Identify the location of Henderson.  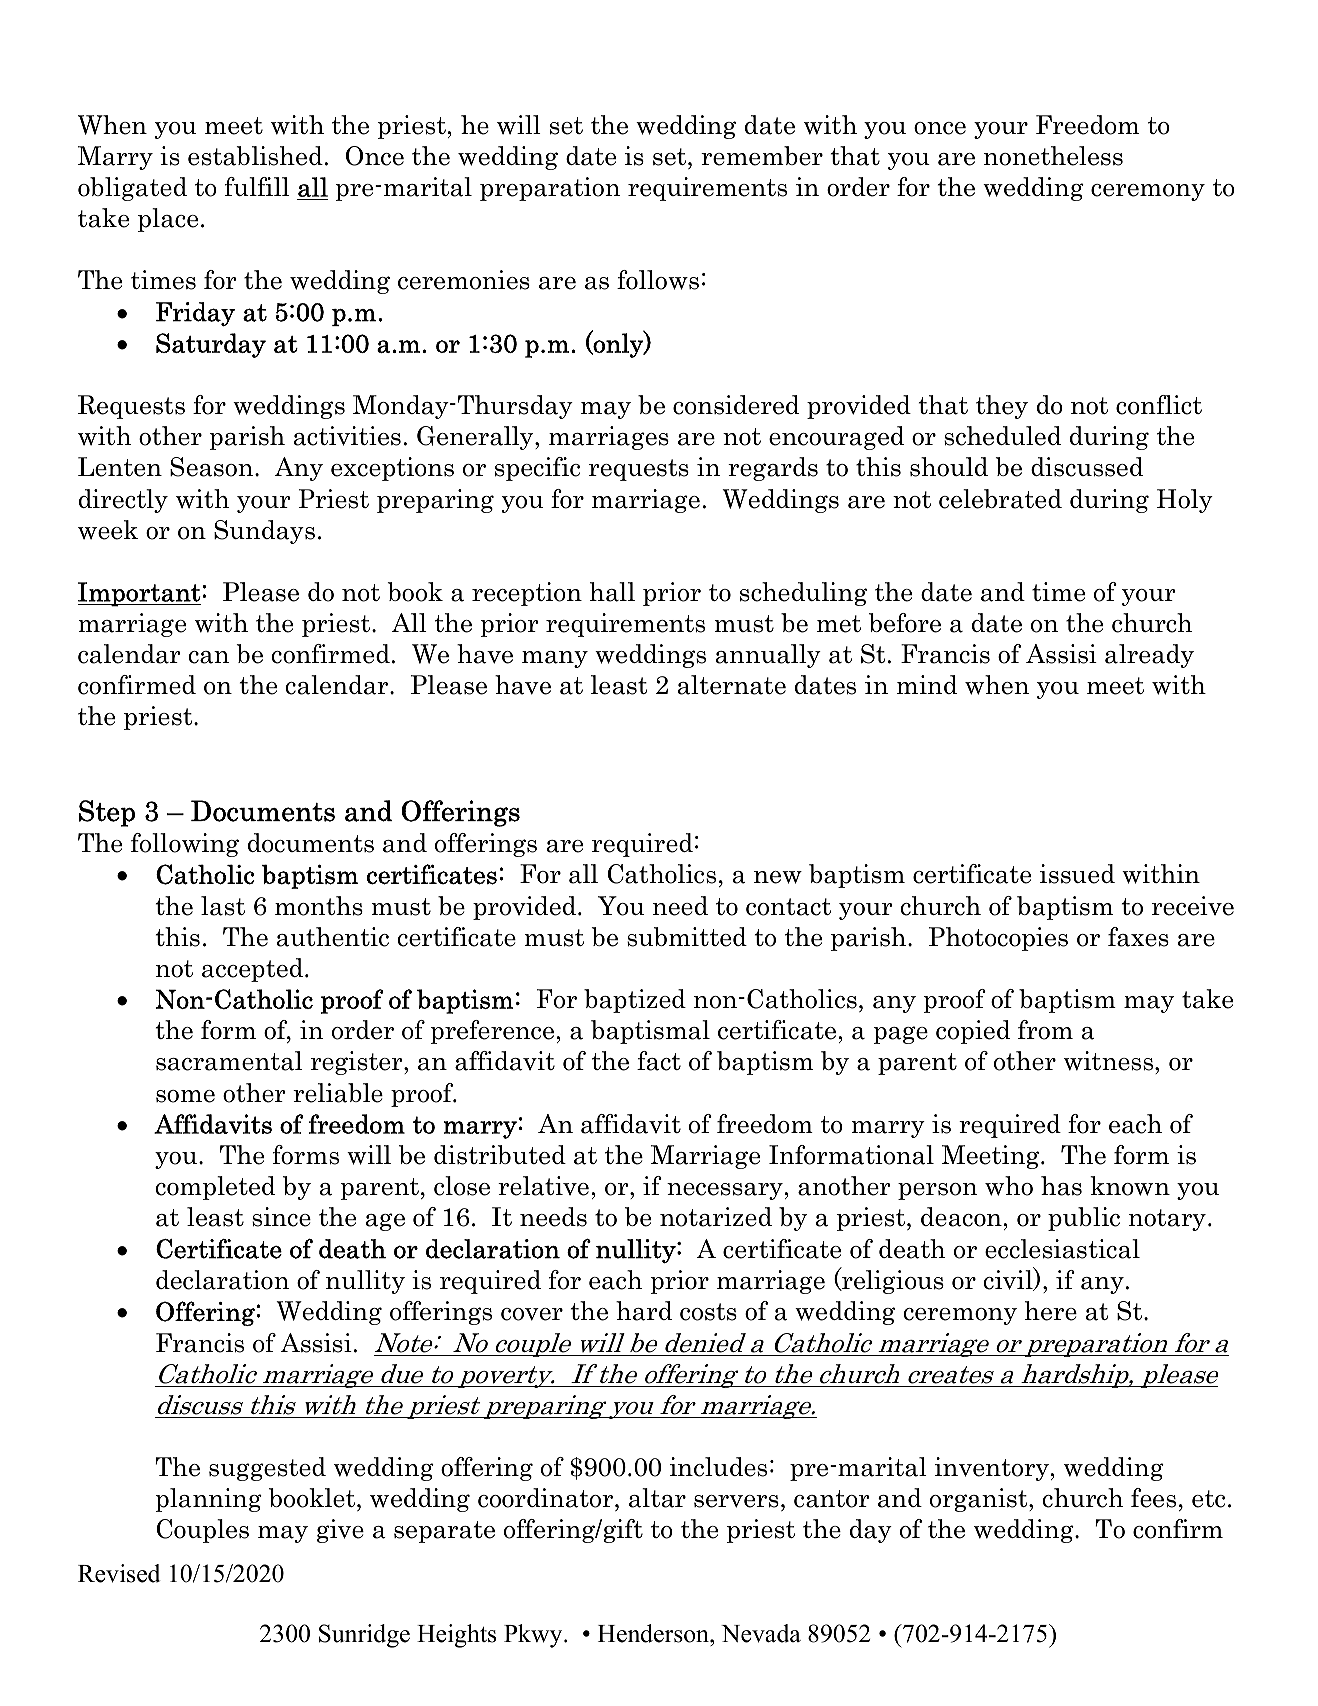
(654, 1633).
